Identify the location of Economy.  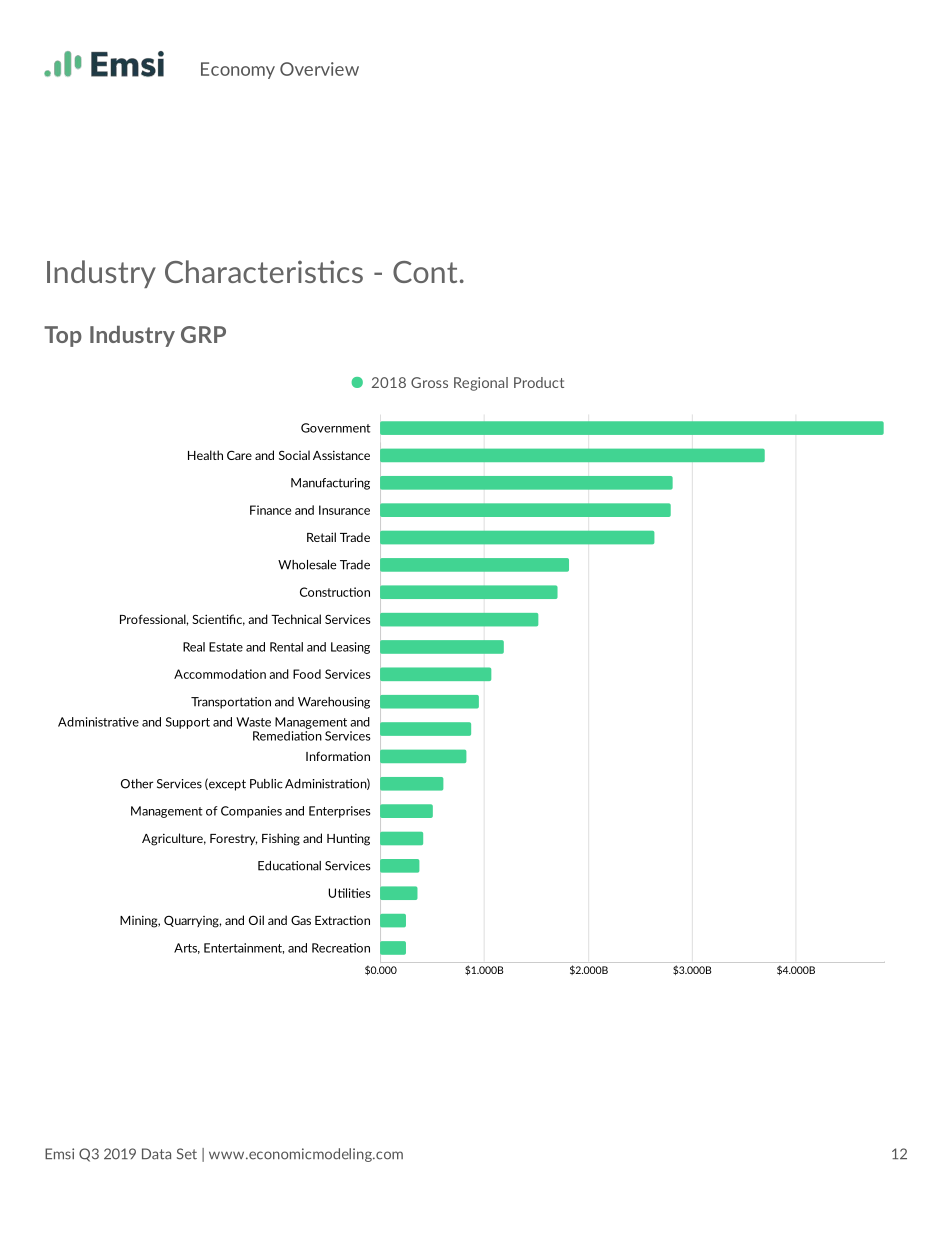
(238, 70).
